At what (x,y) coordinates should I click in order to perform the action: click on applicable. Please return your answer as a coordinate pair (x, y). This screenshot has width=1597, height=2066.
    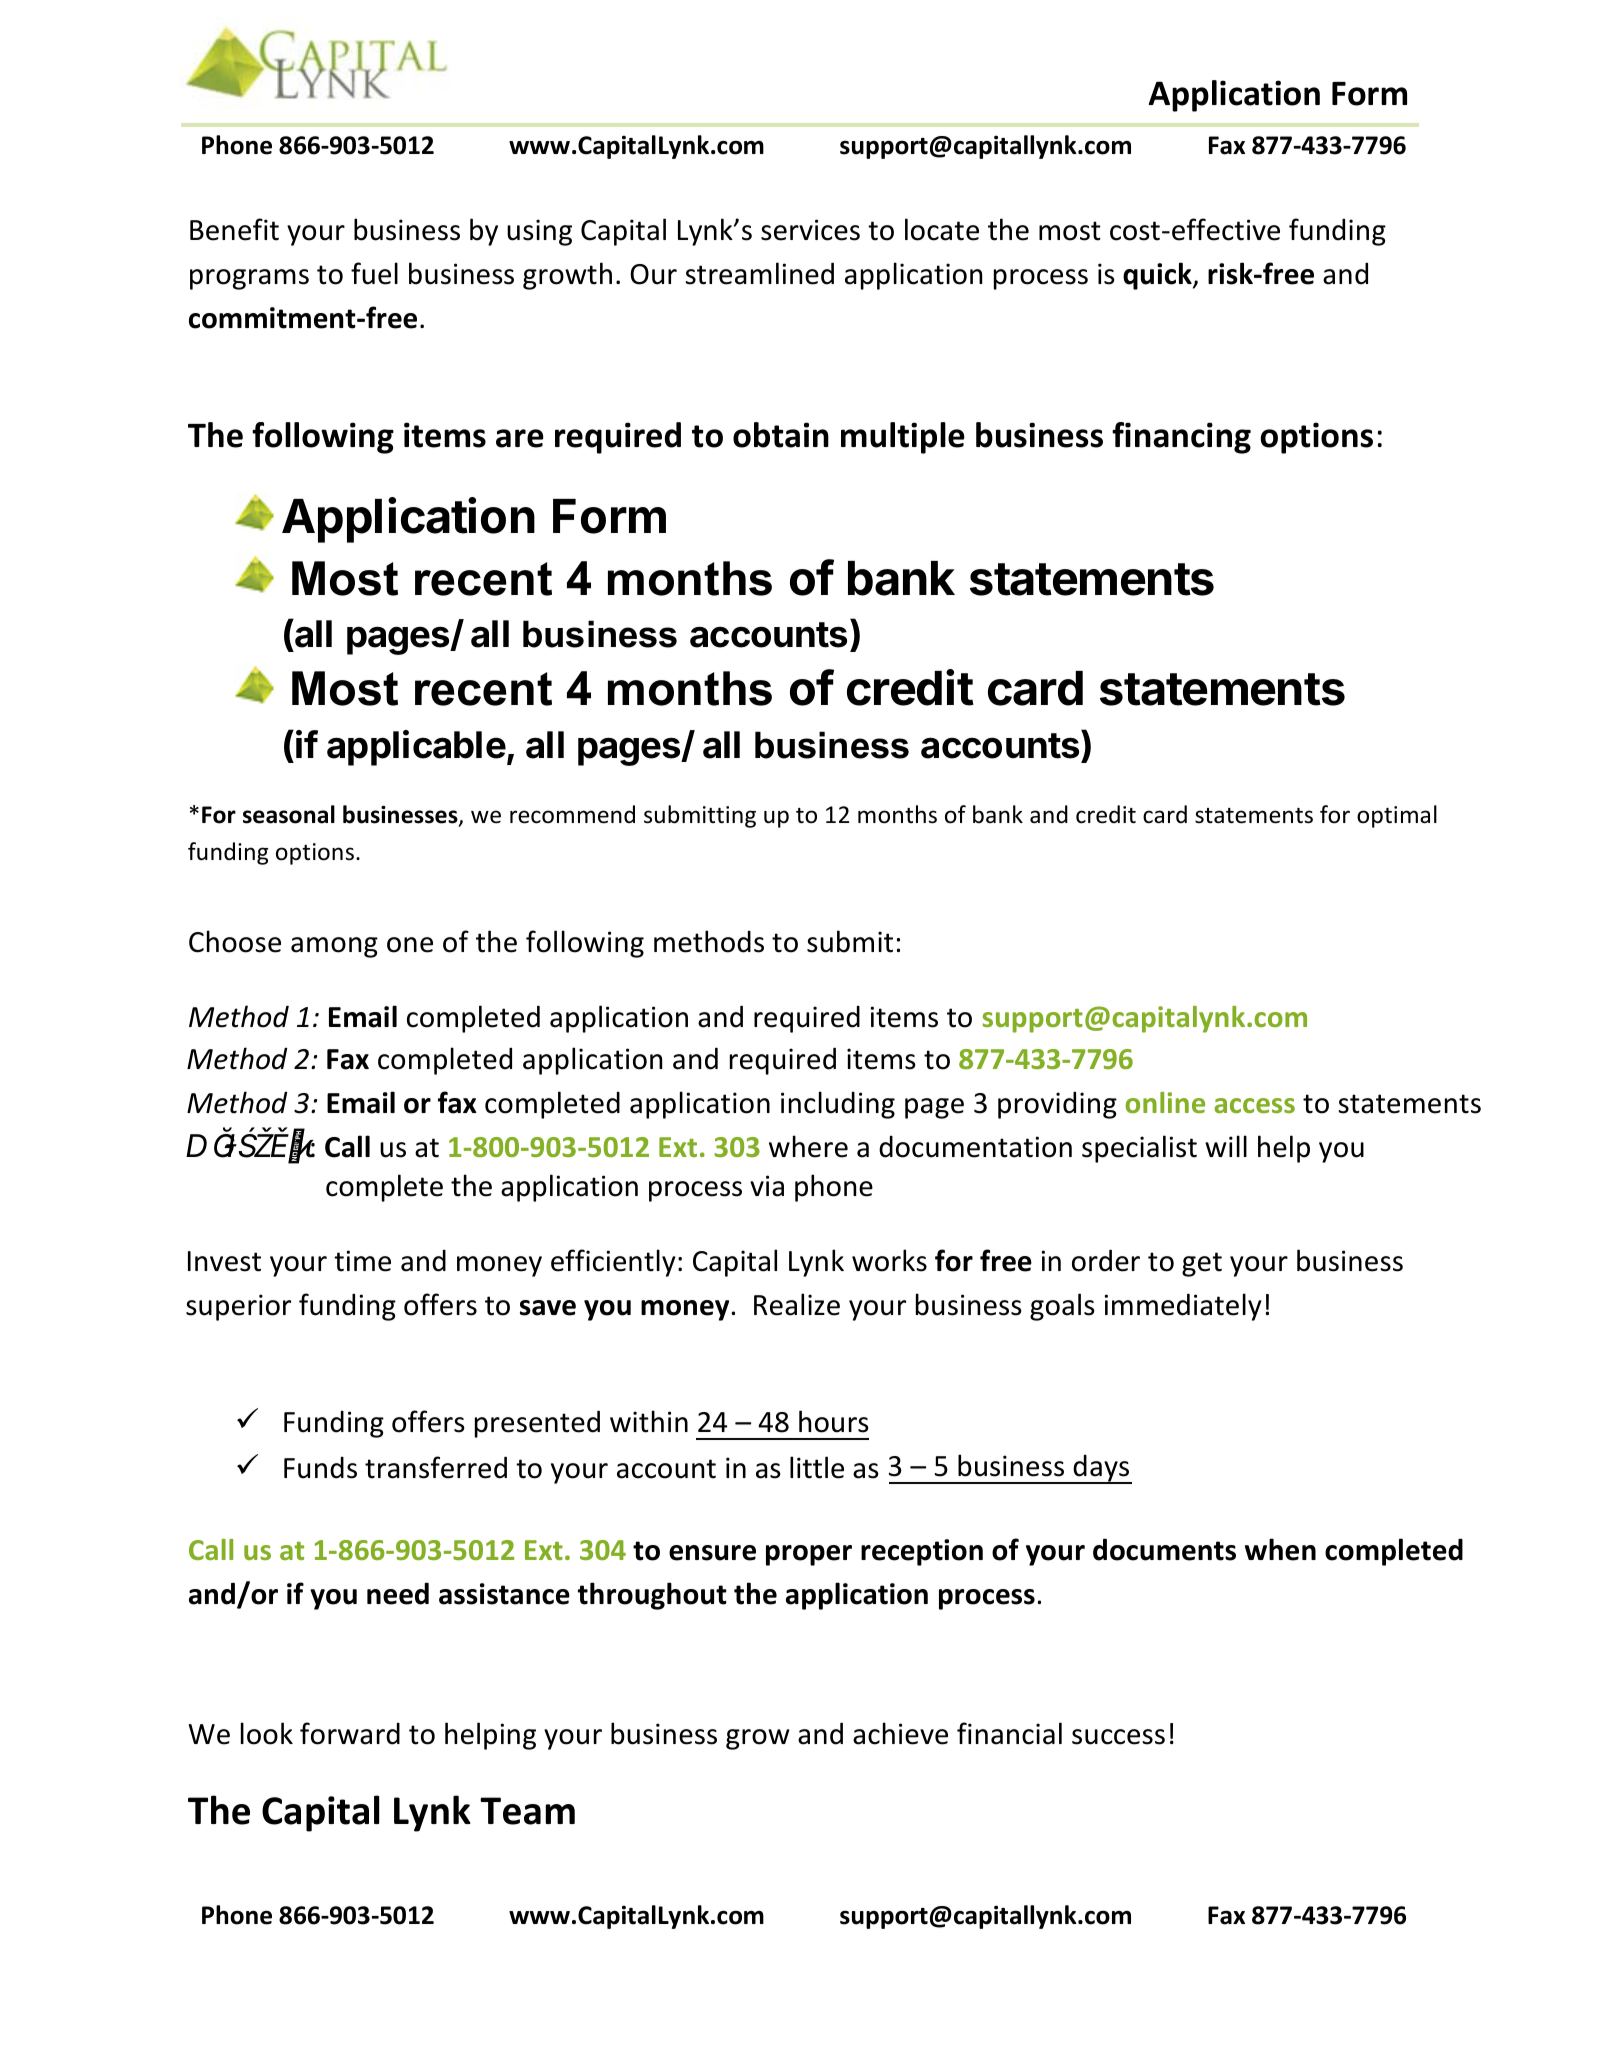
    Looking at the image, I should click on (416, 748).
